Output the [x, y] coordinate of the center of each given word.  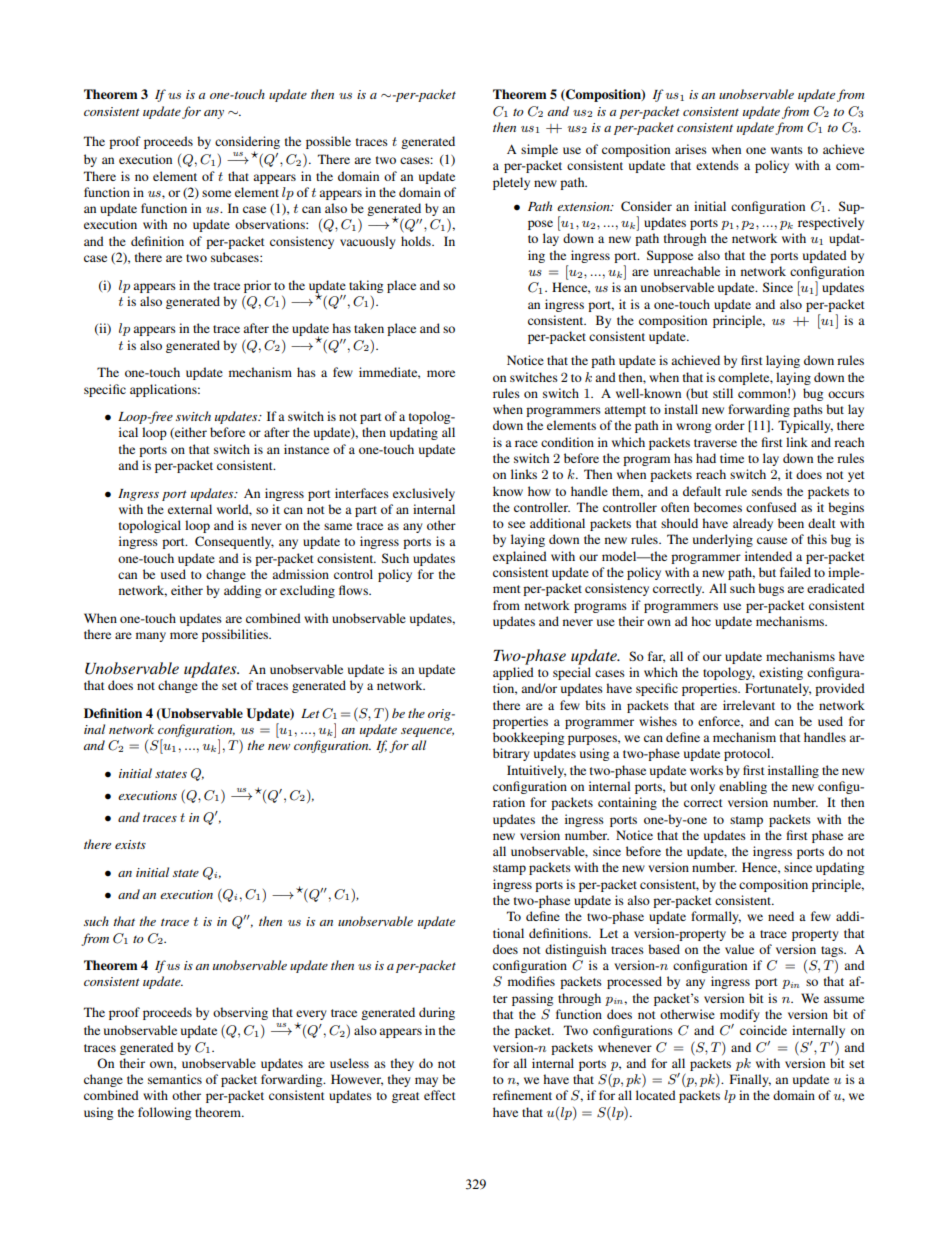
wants [787, 150]
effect [440, 1095]
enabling [743, 787]
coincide [763, 1030]
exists [130, 844]
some [216, 193]
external [190, 509]
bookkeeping [528, 738]
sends [767, 491]
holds [417, 241]
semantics [175, 1079]
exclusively [424, 494]
